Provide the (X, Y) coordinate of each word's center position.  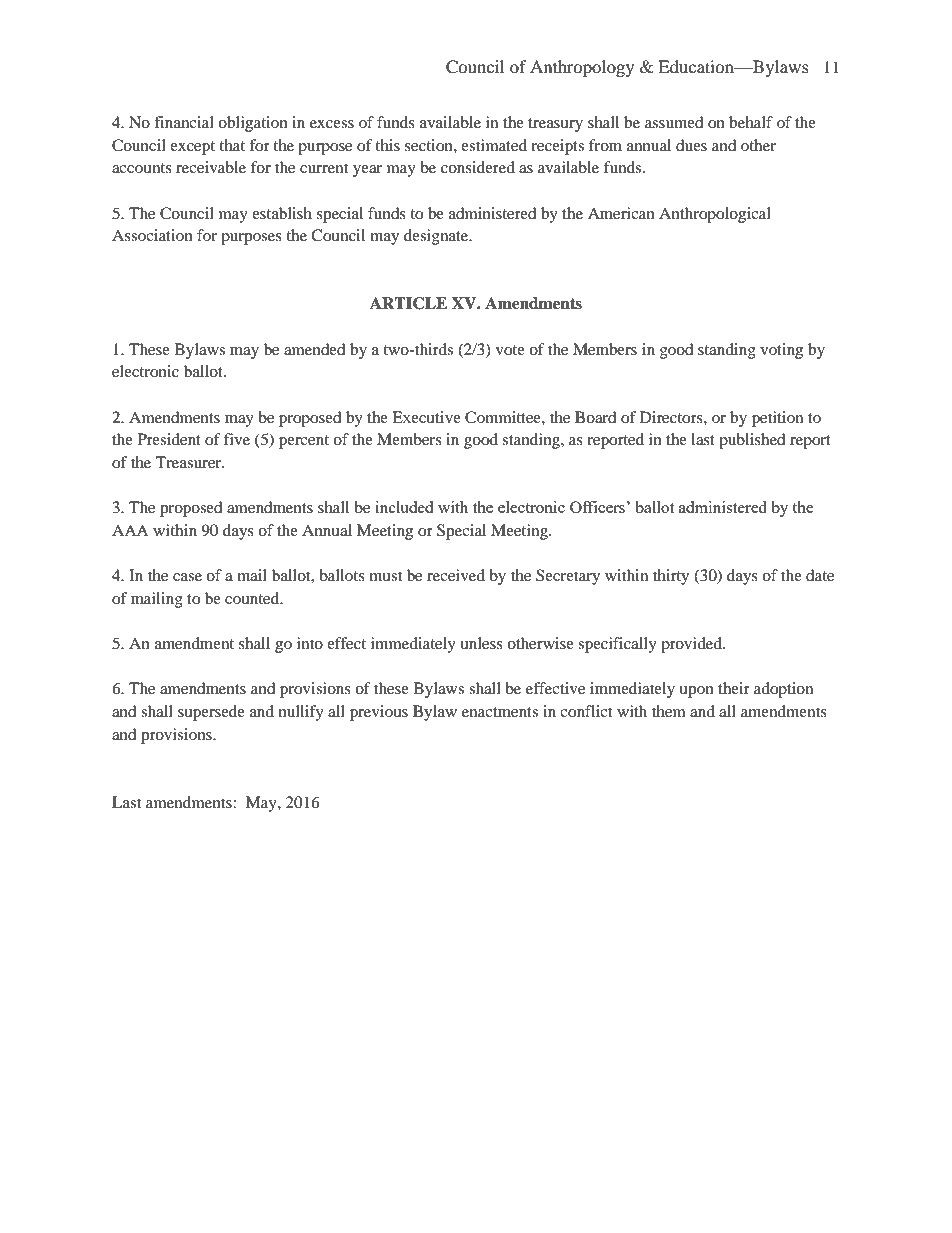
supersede (211, 713)
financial (184, 122)
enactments (500, 712)
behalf (751, 122)
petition (777, 419)
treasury (555, 125)
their (734, 688)
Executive (426, 417)
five (237, 439)
